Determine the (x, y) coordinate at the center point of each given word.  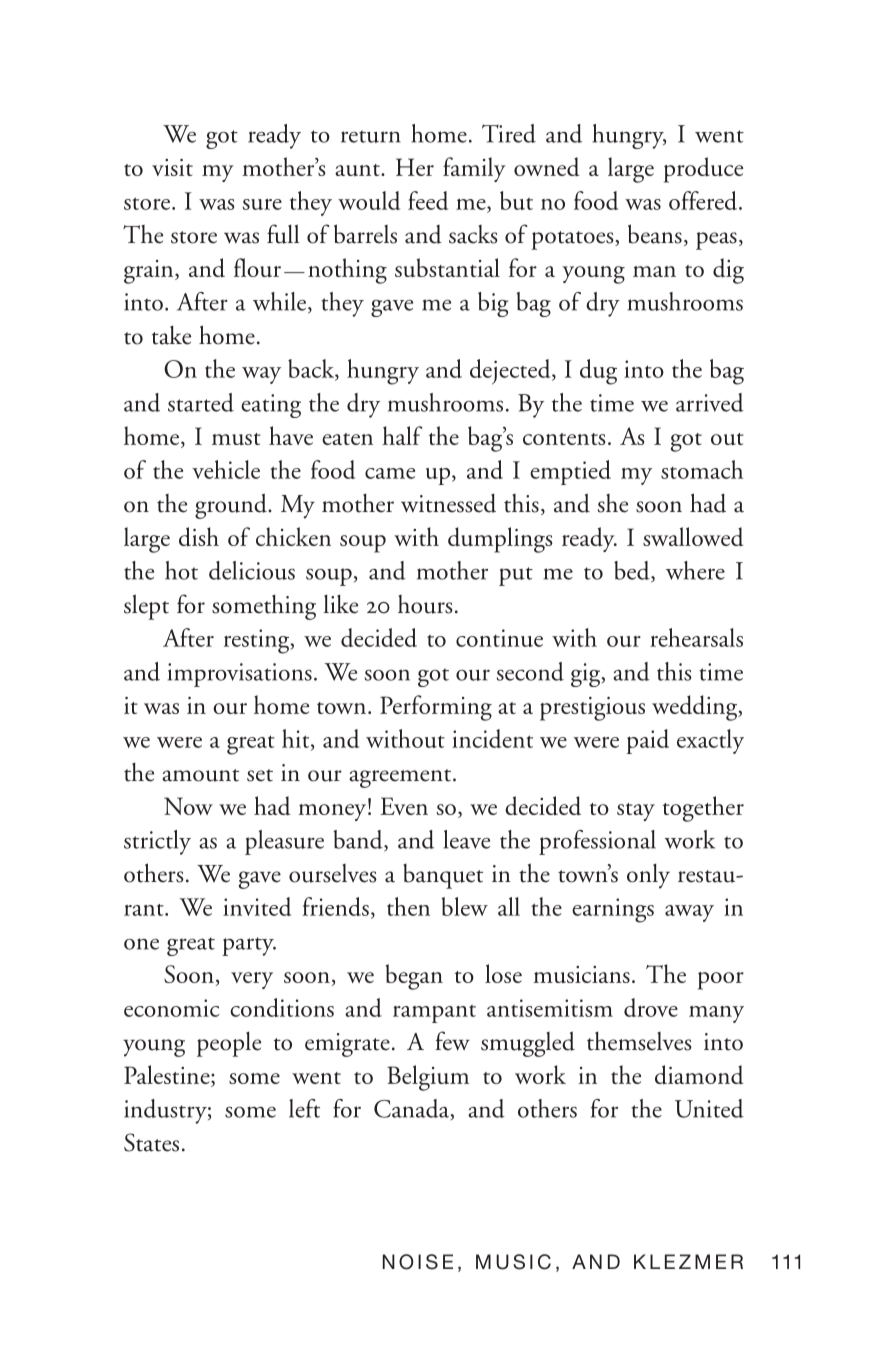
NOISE (418, 1262)
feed (428, 200)
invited (257, 906)
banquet (443, 876)
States (151, 1142)
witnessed (448, 503)
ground (232, 506)
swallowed (693, 536)
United (709, 1108)
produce (703, 170)
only (648, 876)
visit (172, 167)
